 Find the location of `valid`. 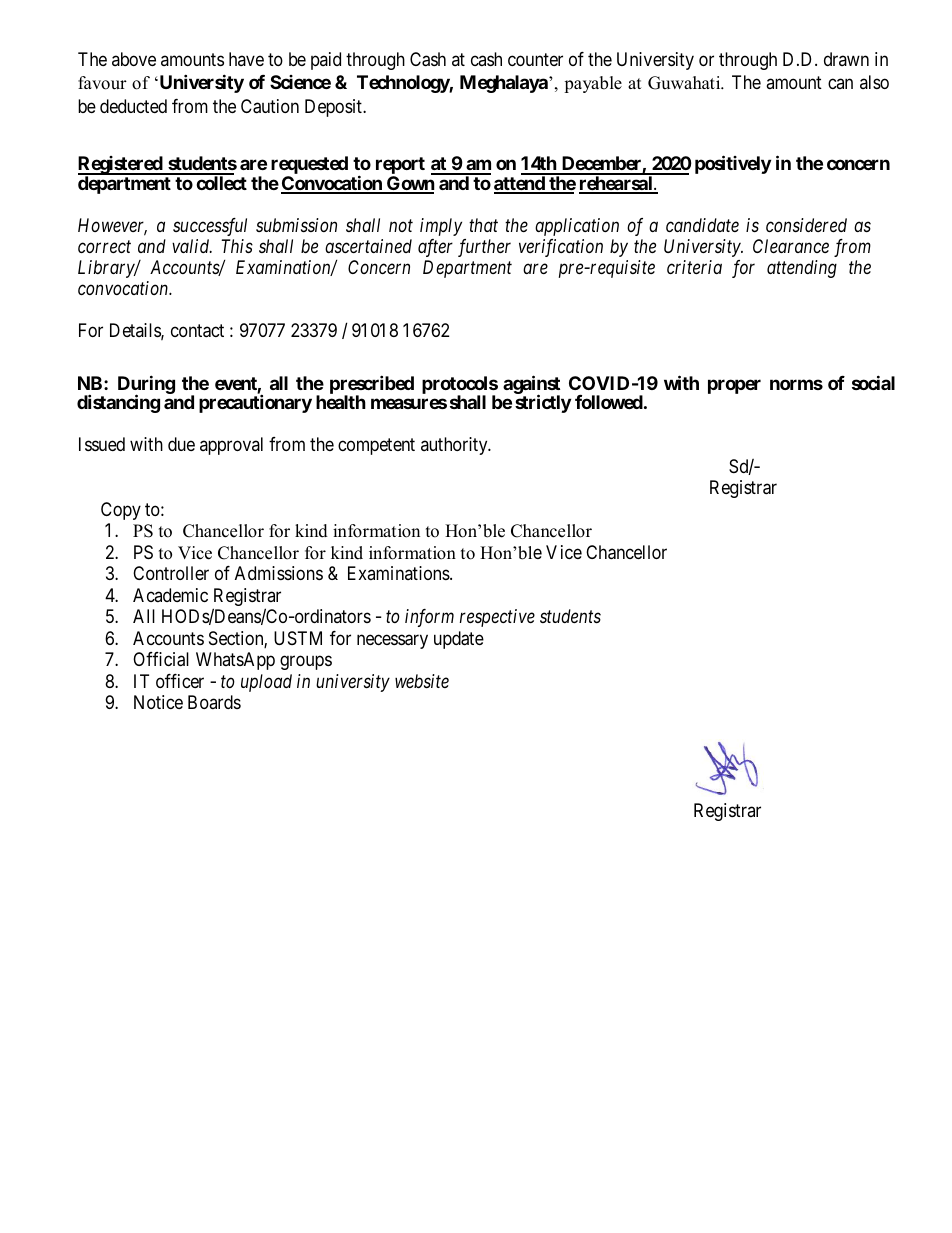

valid is located at coordinates (192, 246).
